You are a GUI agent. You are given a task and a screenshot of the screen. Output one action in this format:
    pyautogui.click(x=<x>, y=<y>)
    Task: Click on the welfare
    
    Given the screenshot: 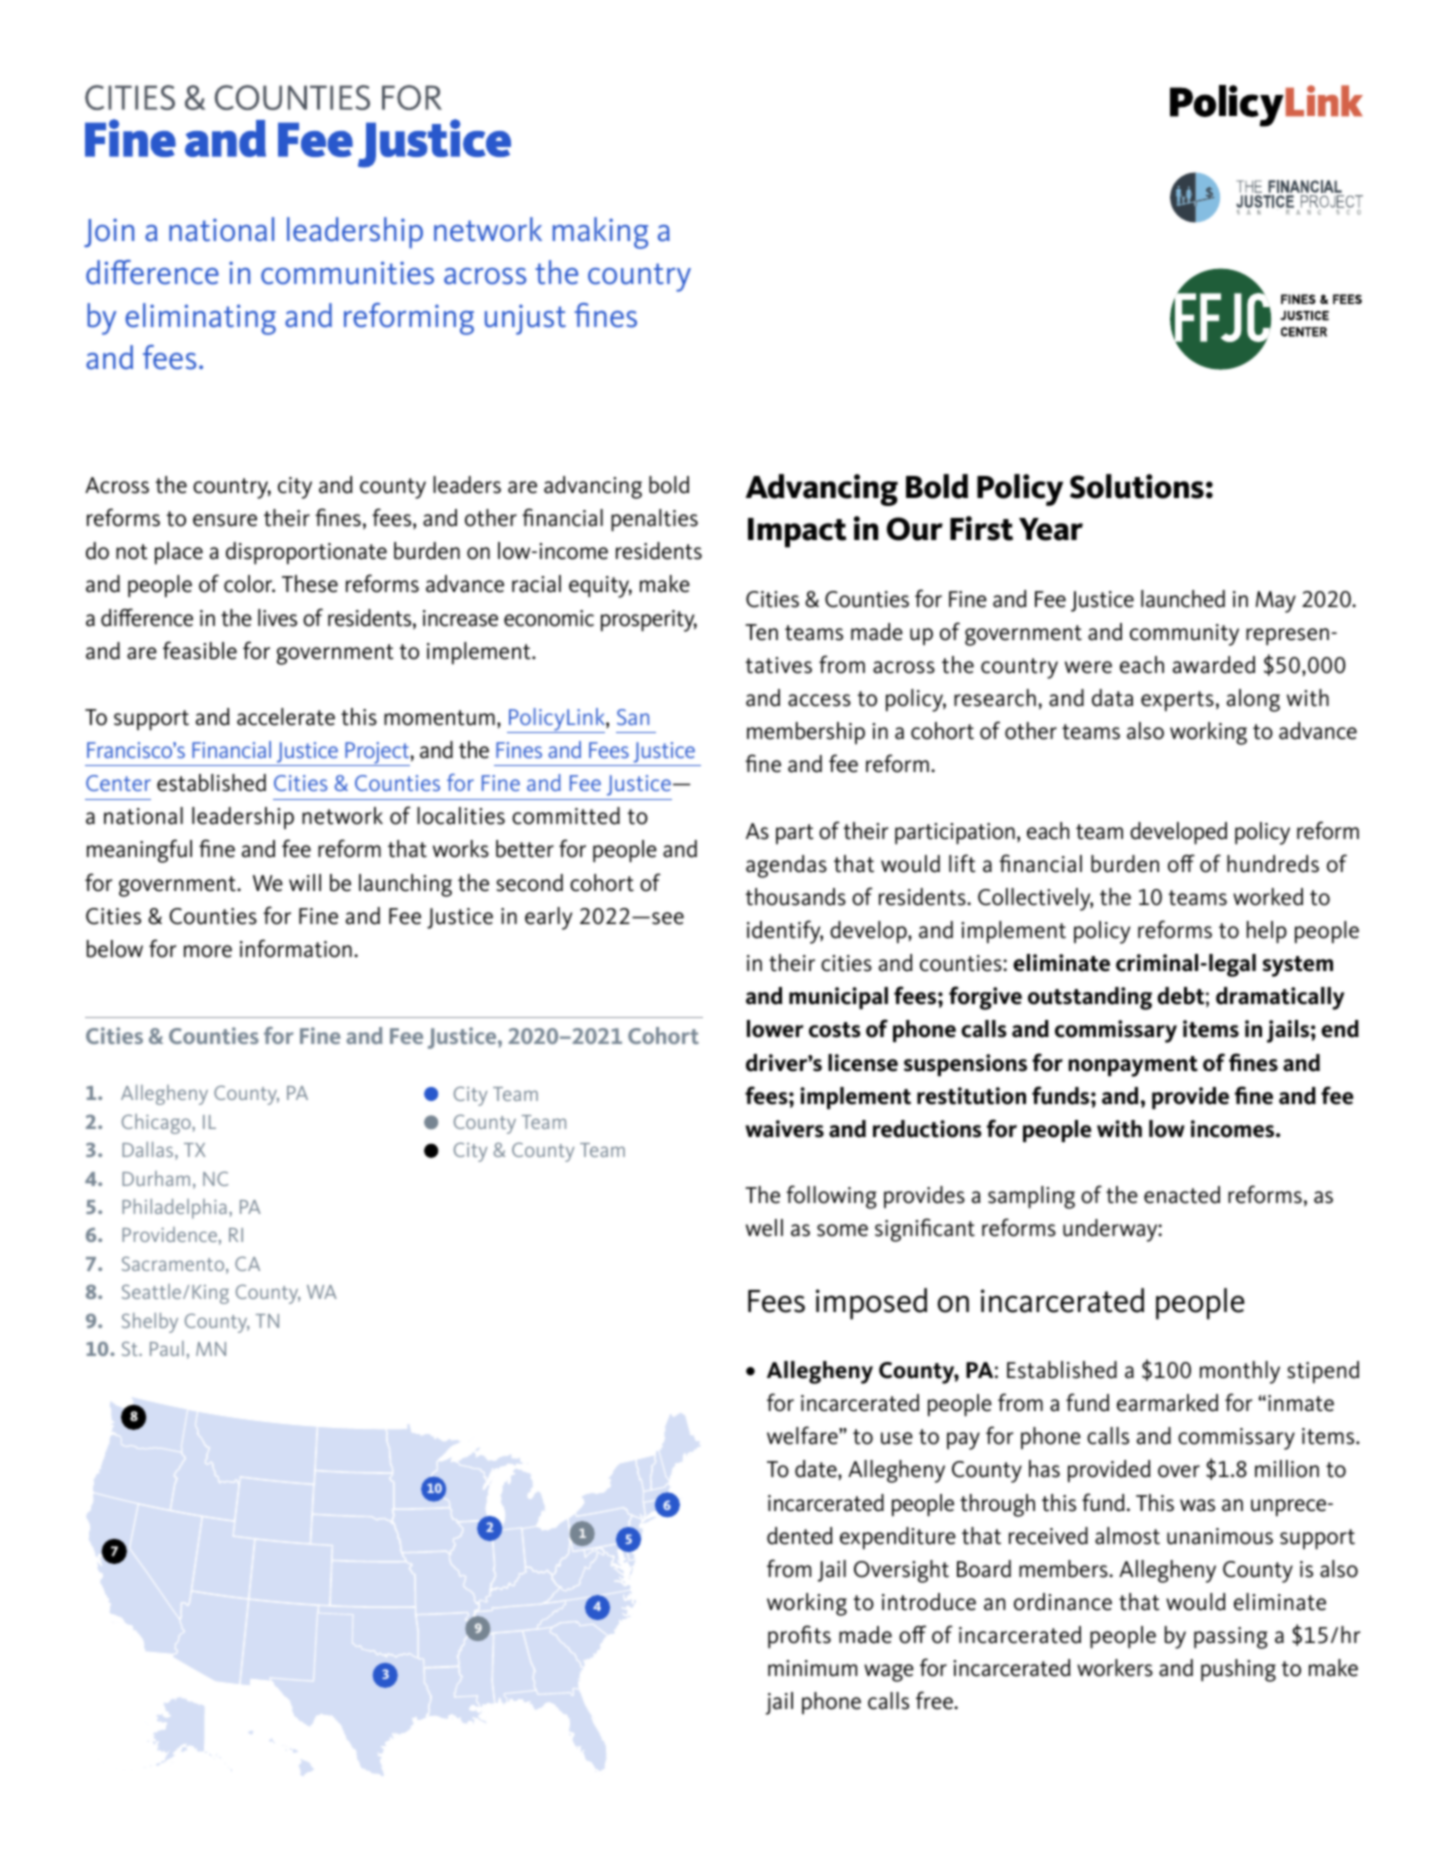 What is the action you would take?
    pyautogui.click(x=803, y=1435)
